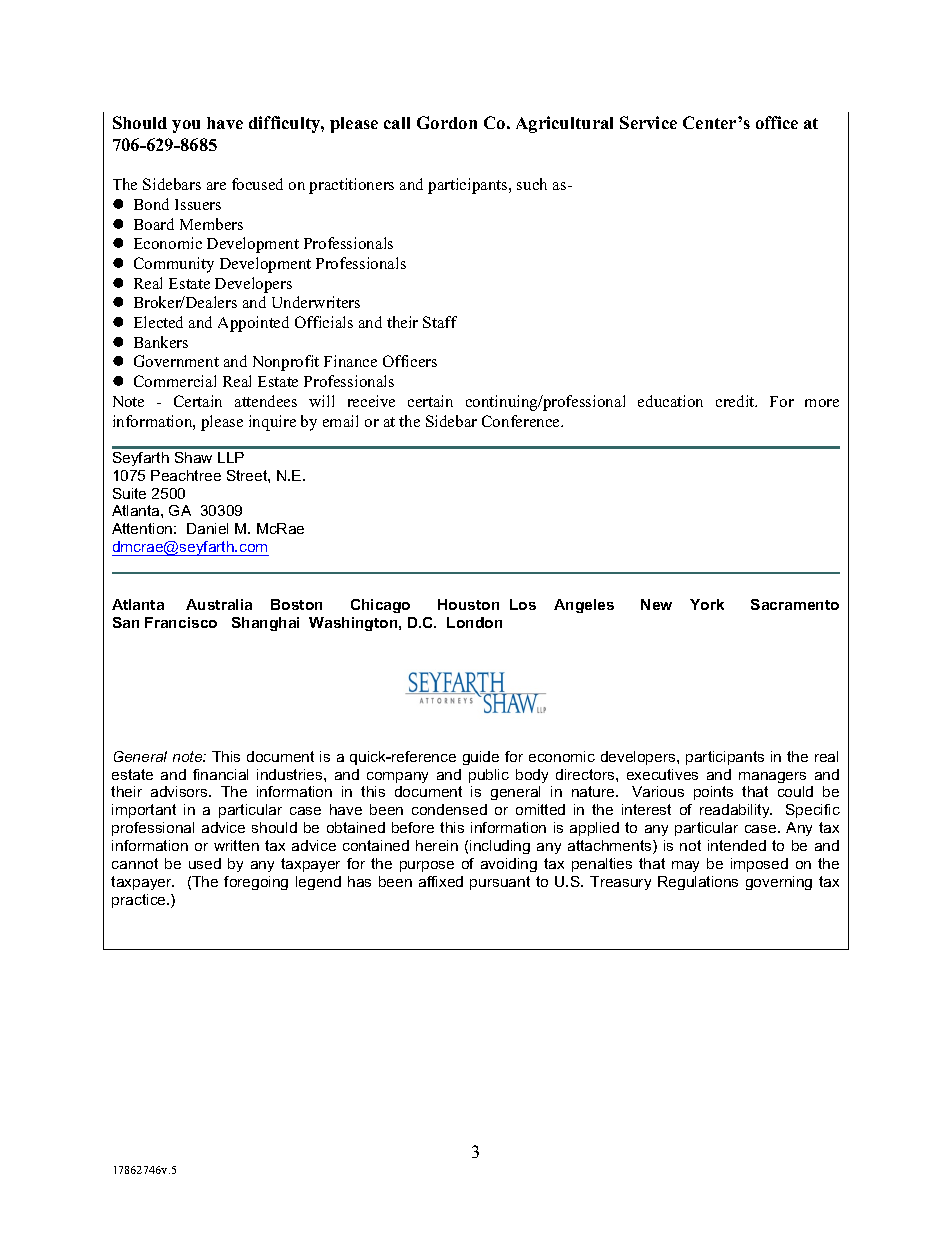 The height and width of the screenshot is (1233, 952). I want to click on foregoing, so click(256, 883).
